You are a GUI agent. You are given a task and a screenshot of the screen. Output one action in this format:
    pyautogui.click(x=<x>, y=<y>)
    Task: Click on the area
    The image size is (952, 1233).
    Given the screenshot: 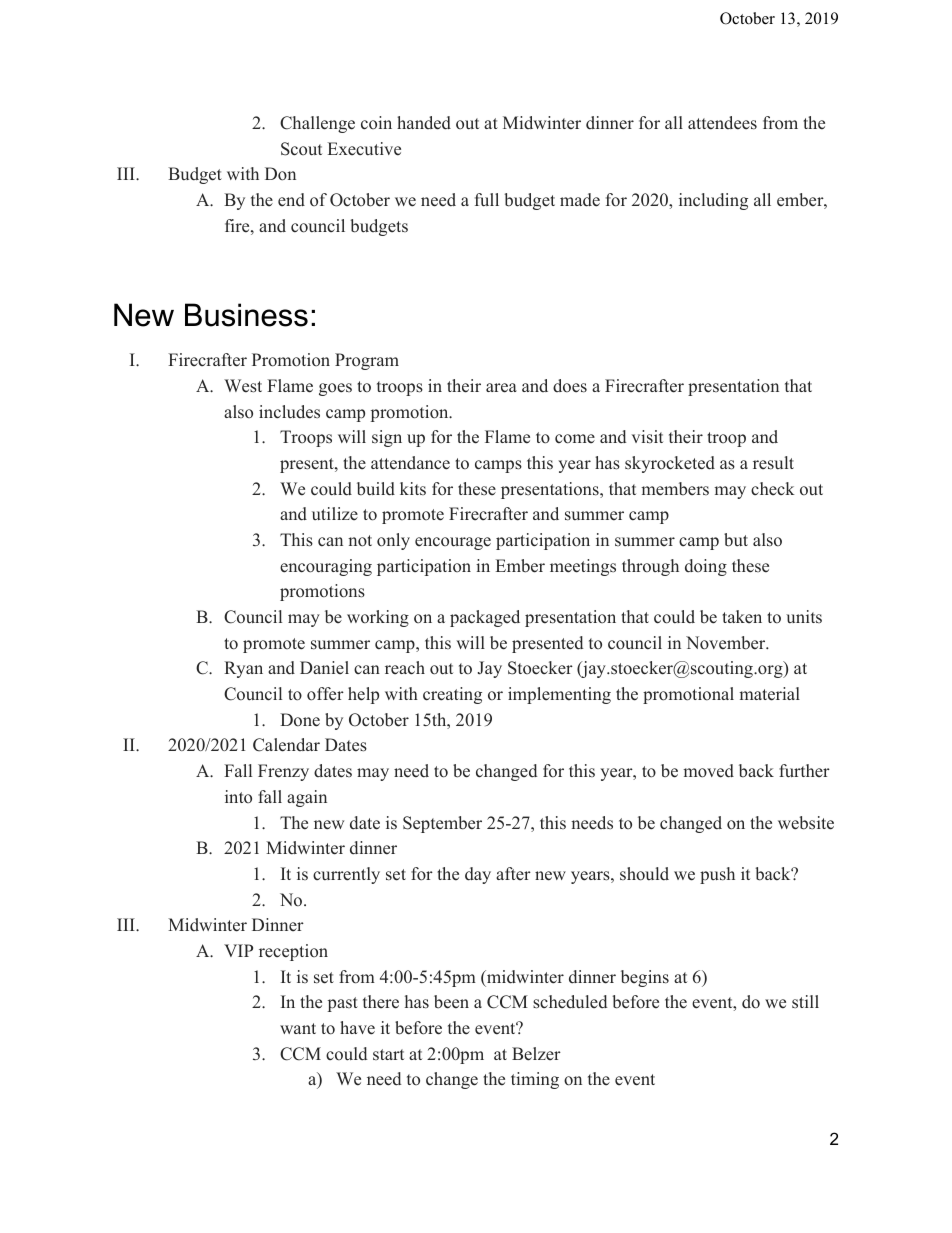 What is the action you would take?
    pyautogui.click(x=501, y=388)
